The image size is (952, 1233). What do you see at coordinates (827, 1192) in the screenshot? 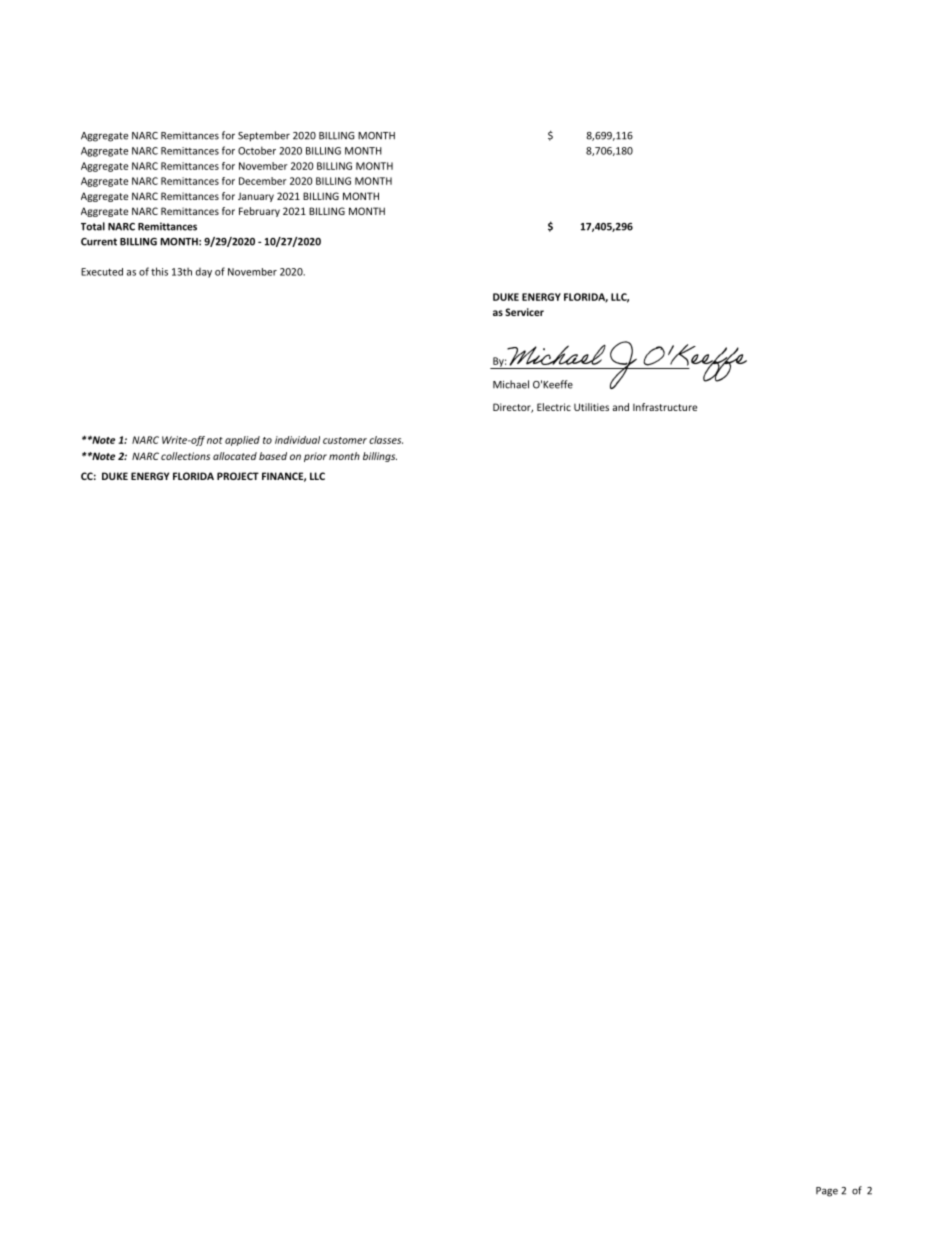
I see `Page` at bounding box center [827, 1192].
